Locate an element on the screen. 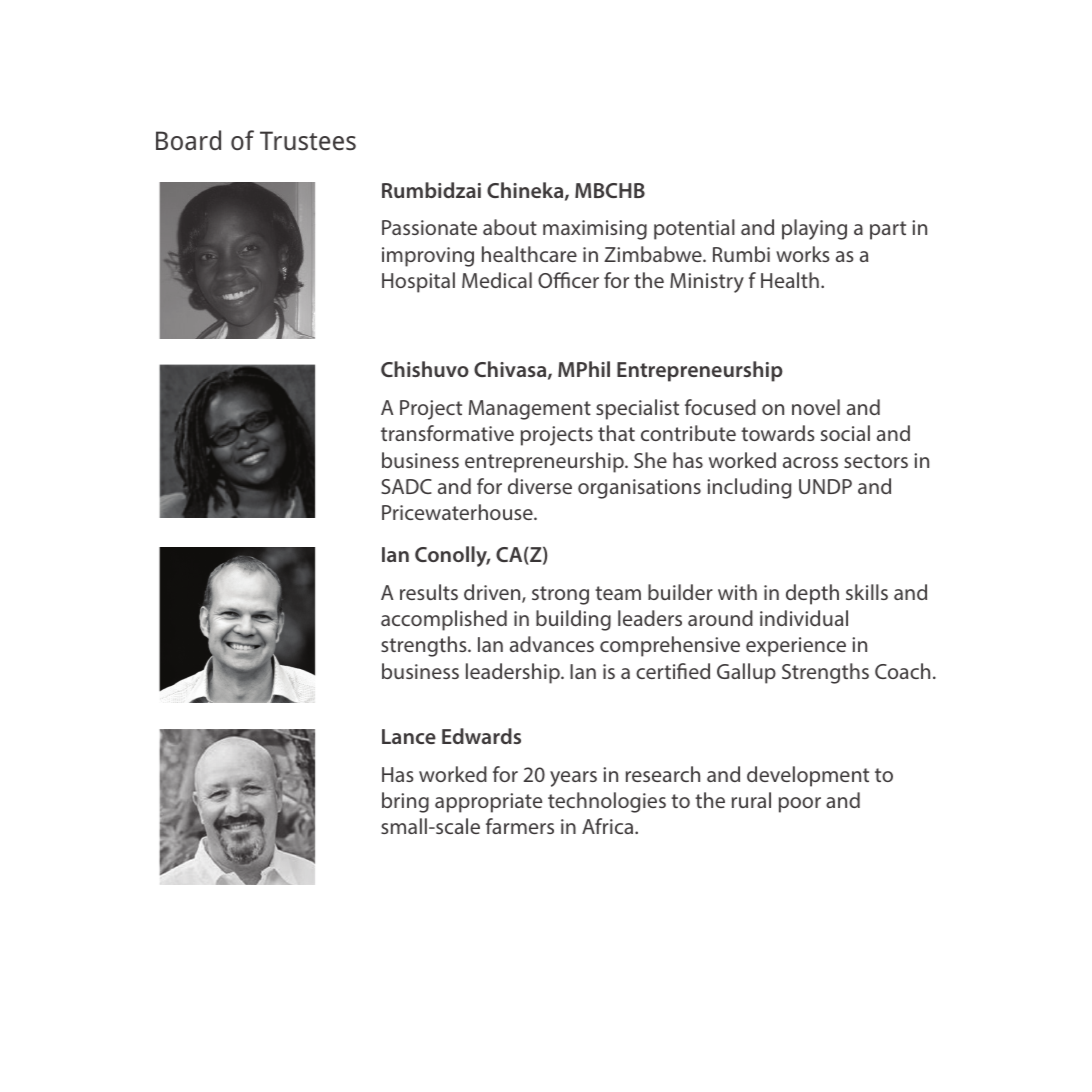  Trustees is located at coordinates (308, 140).
